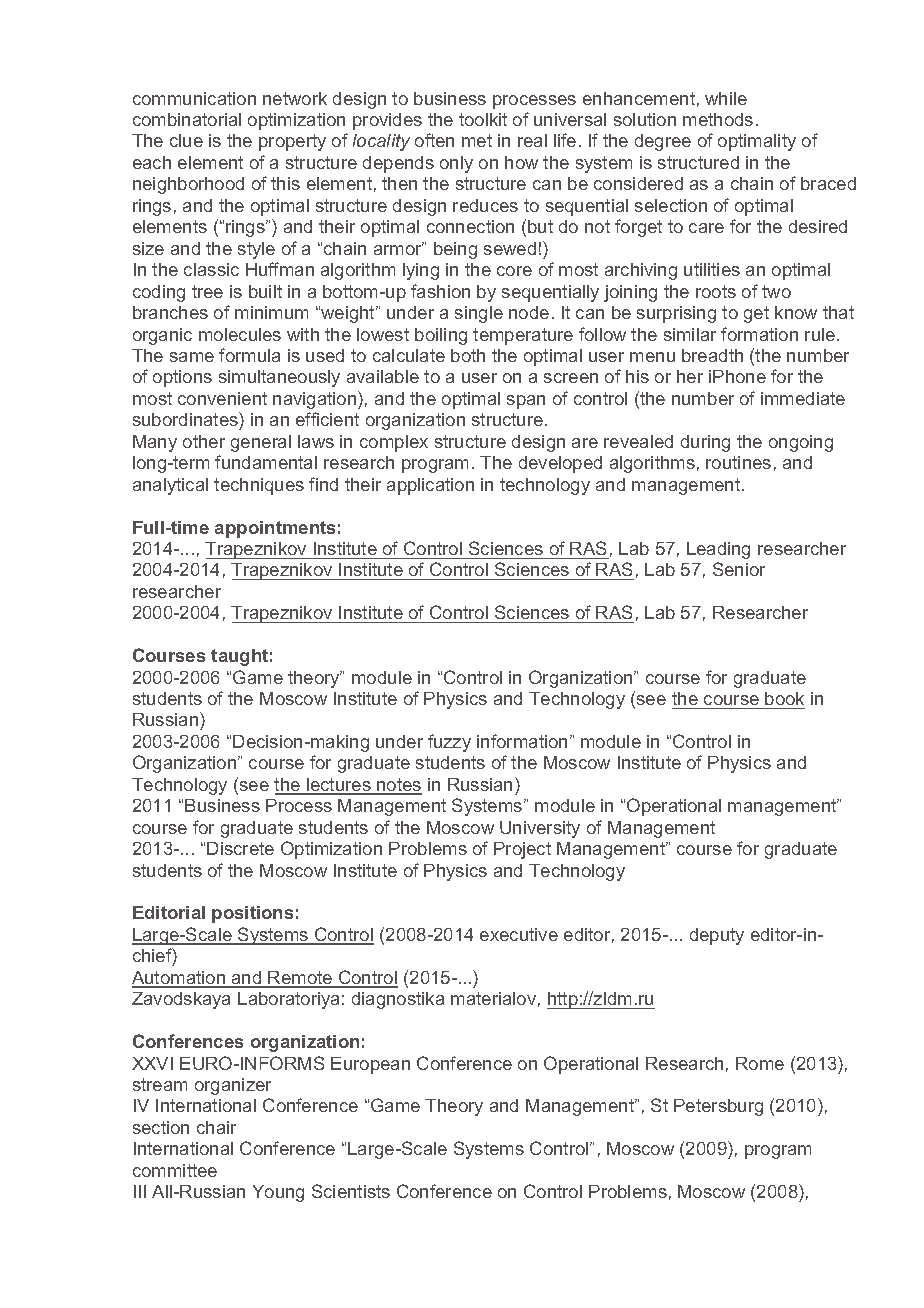  Describe the element at coordinates (216, 1127) in the screenshot. I see `chair` at that location.
